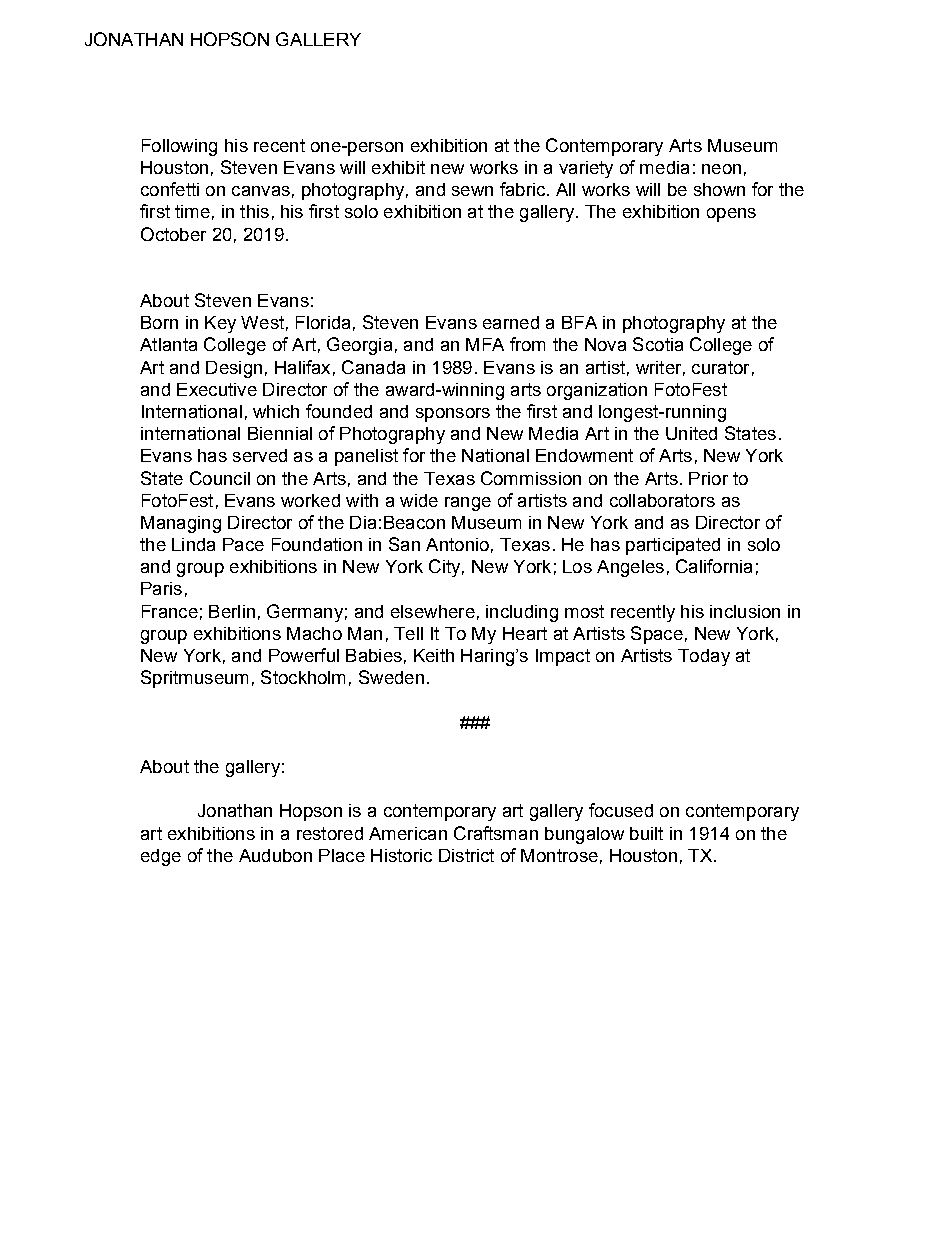 The width and height of the image is (952, 1233). I want to click on District, so click(466, 855).
